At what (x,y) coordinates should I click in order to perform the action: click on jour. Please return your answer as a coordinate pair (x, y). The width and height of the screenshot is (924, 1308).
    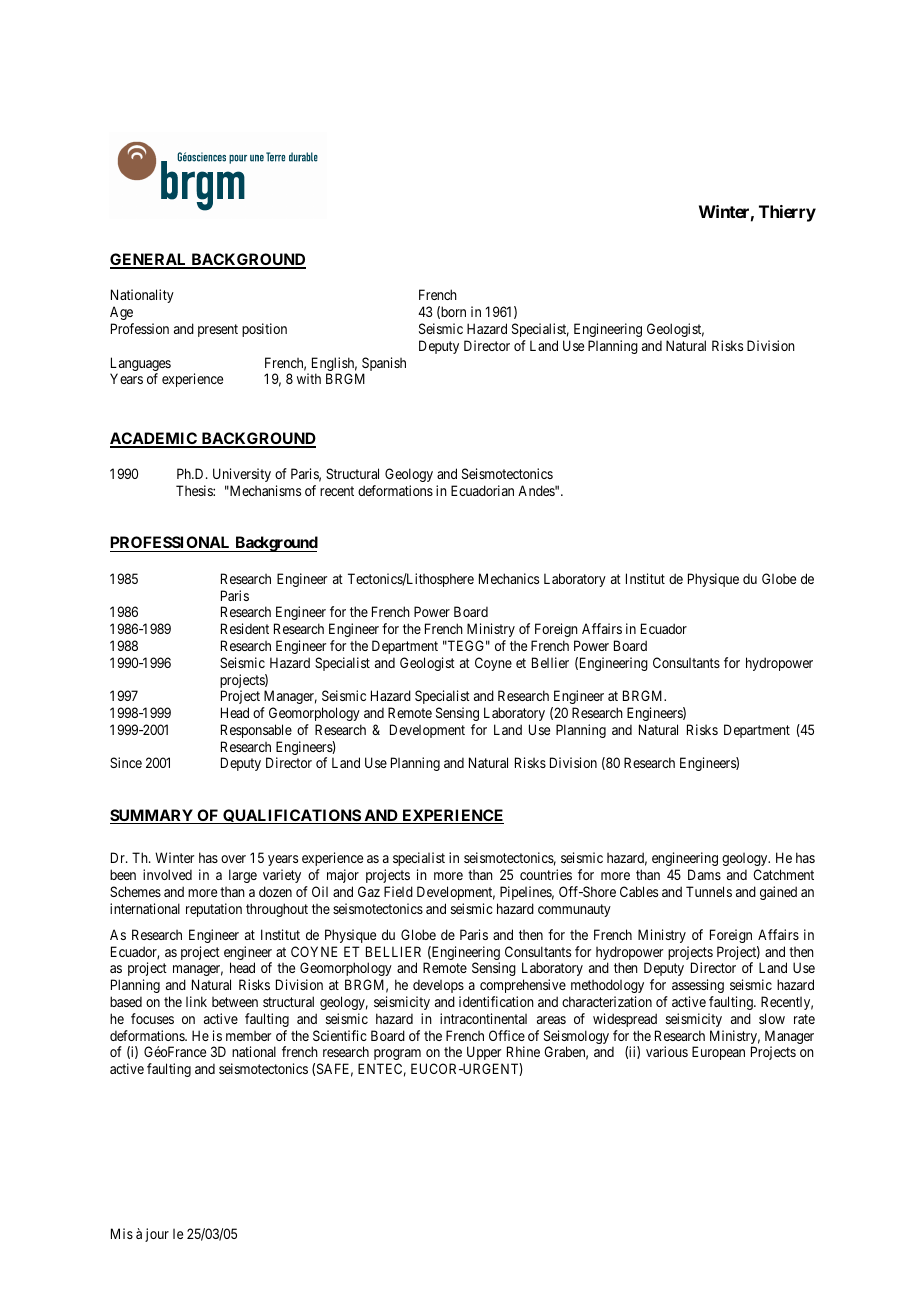
    Looking at the image, I should click on (157, 1235).
